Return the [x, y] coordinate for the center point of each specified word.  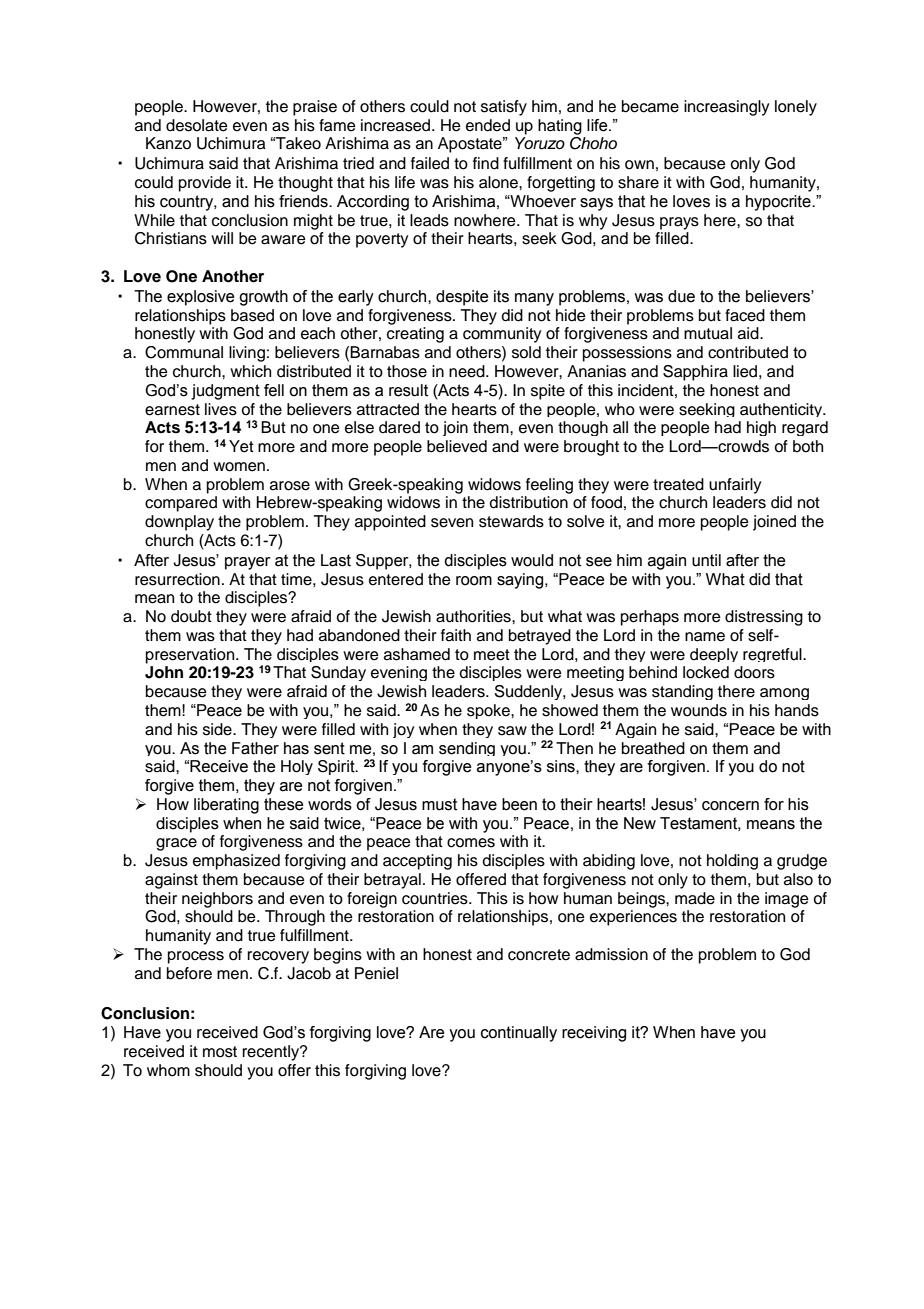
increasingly [726, 108]
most [220, 1052]
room [474, 581]
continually [519, 1034]
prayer [248, 563]
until [706, 560]
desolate [197, 125]
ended [488, 125]
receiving [594, 1034]
